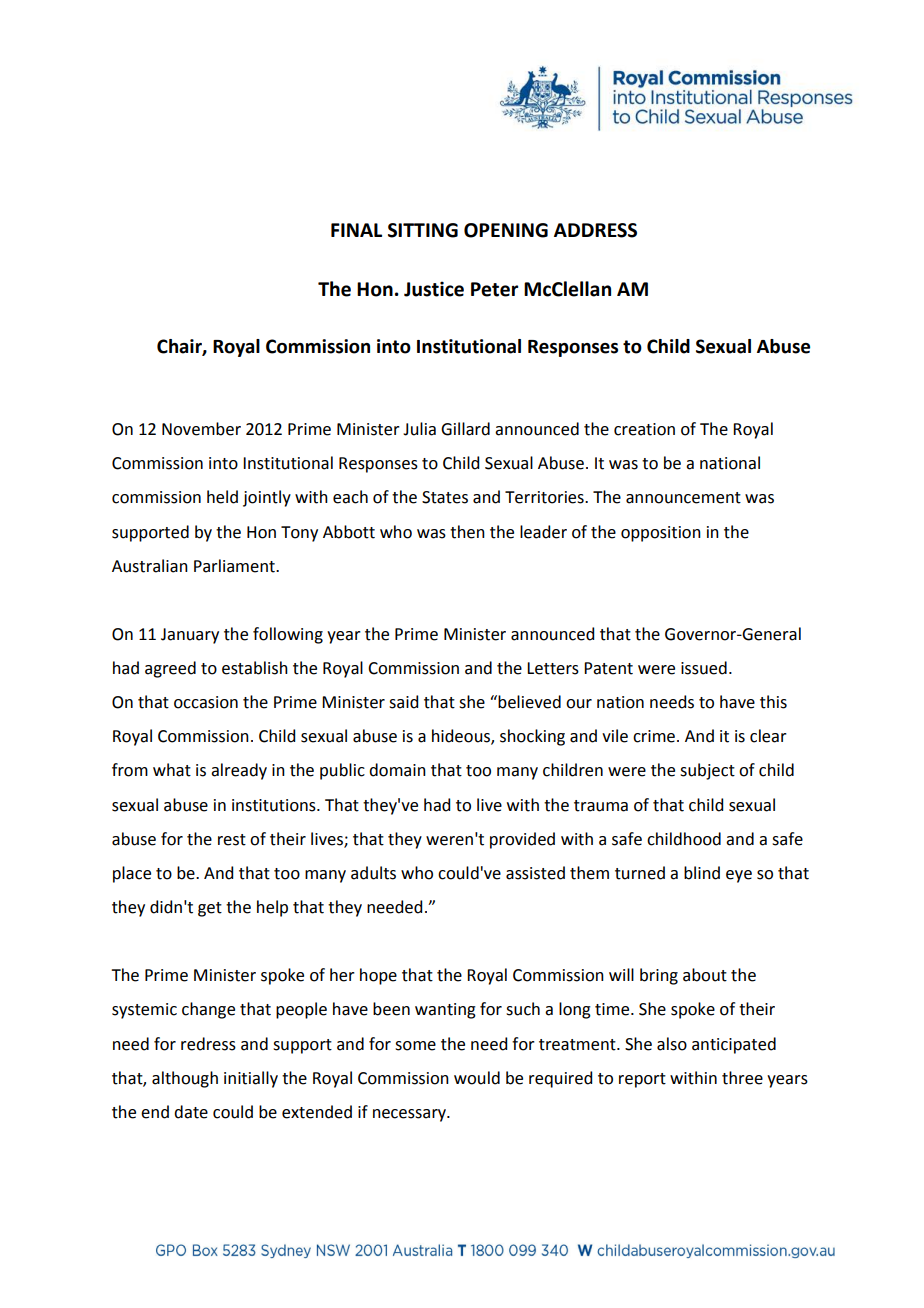 The width and height of the document is (924, 1308). Describe the element at coordinates (185, 1079) in the document. I see `although` at that location.
